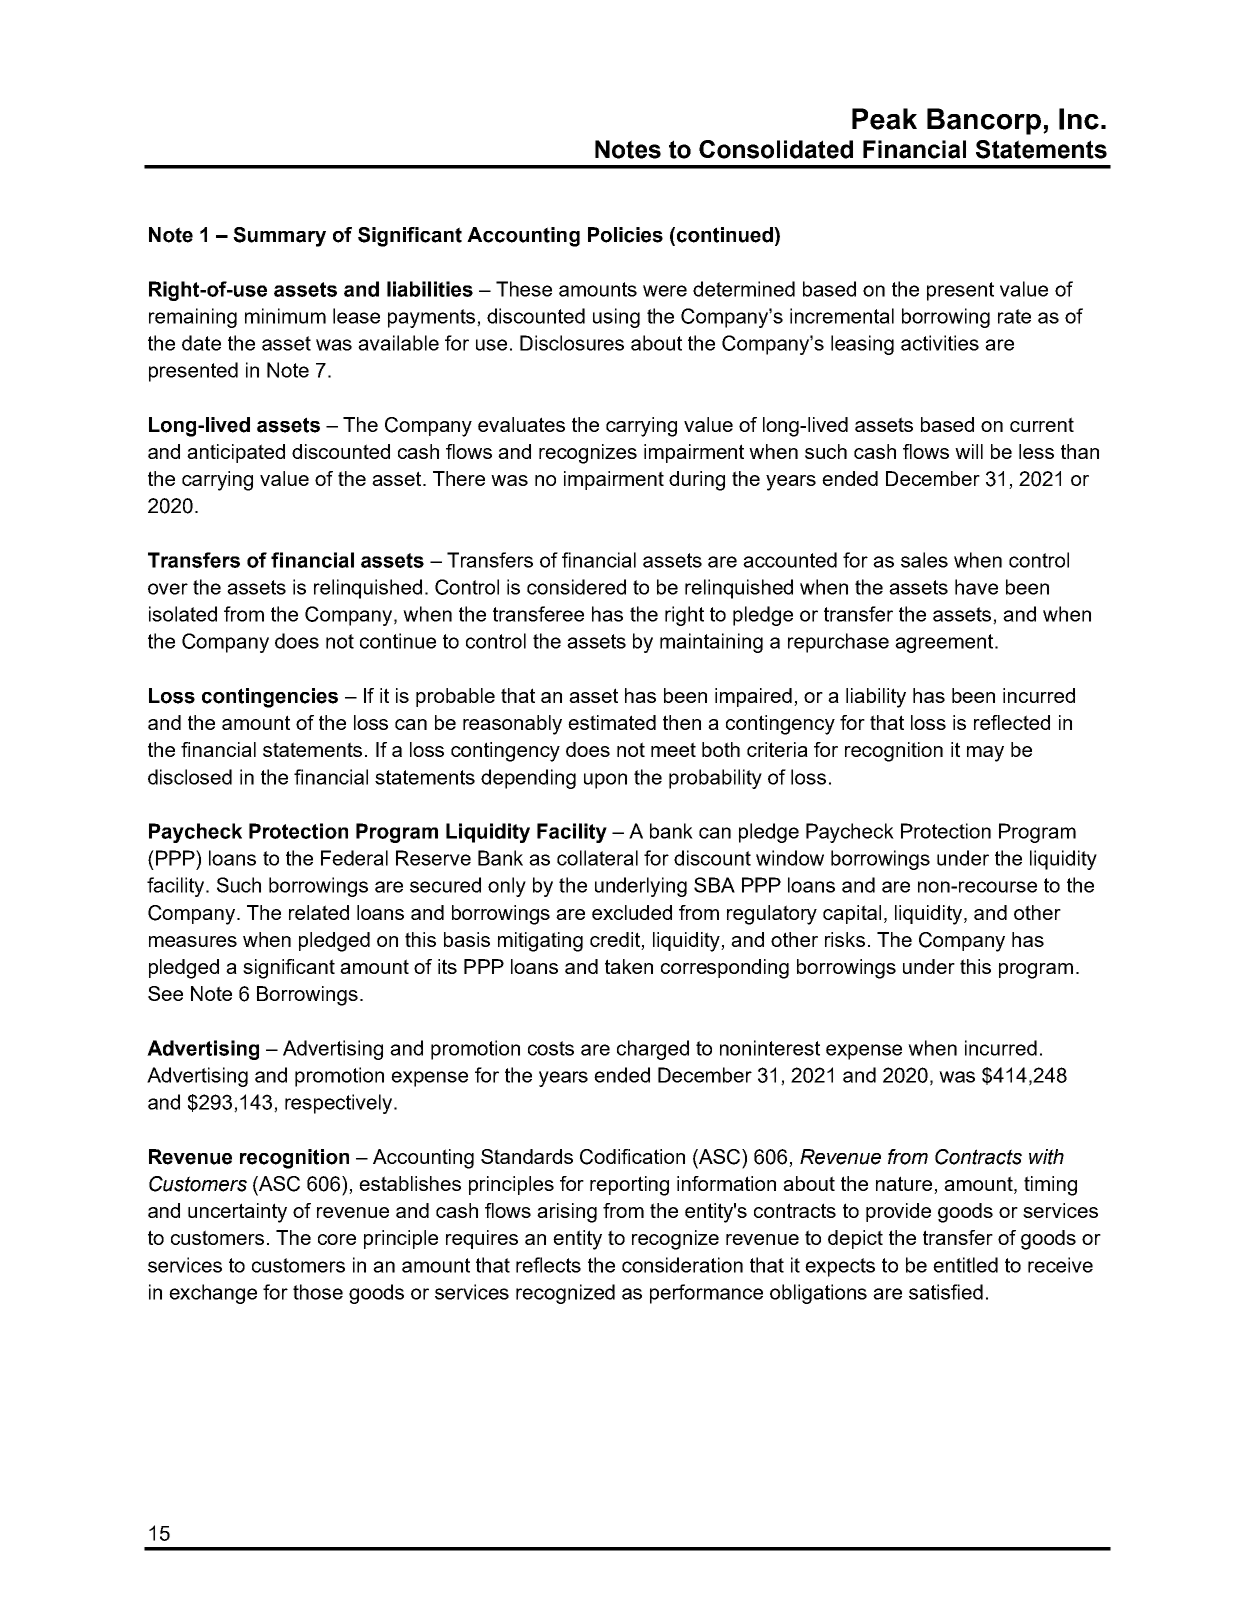 This image has height=1624, width=1255. Describe the element at coordinates (924, 560) in the image. I see `sales` at that location.
